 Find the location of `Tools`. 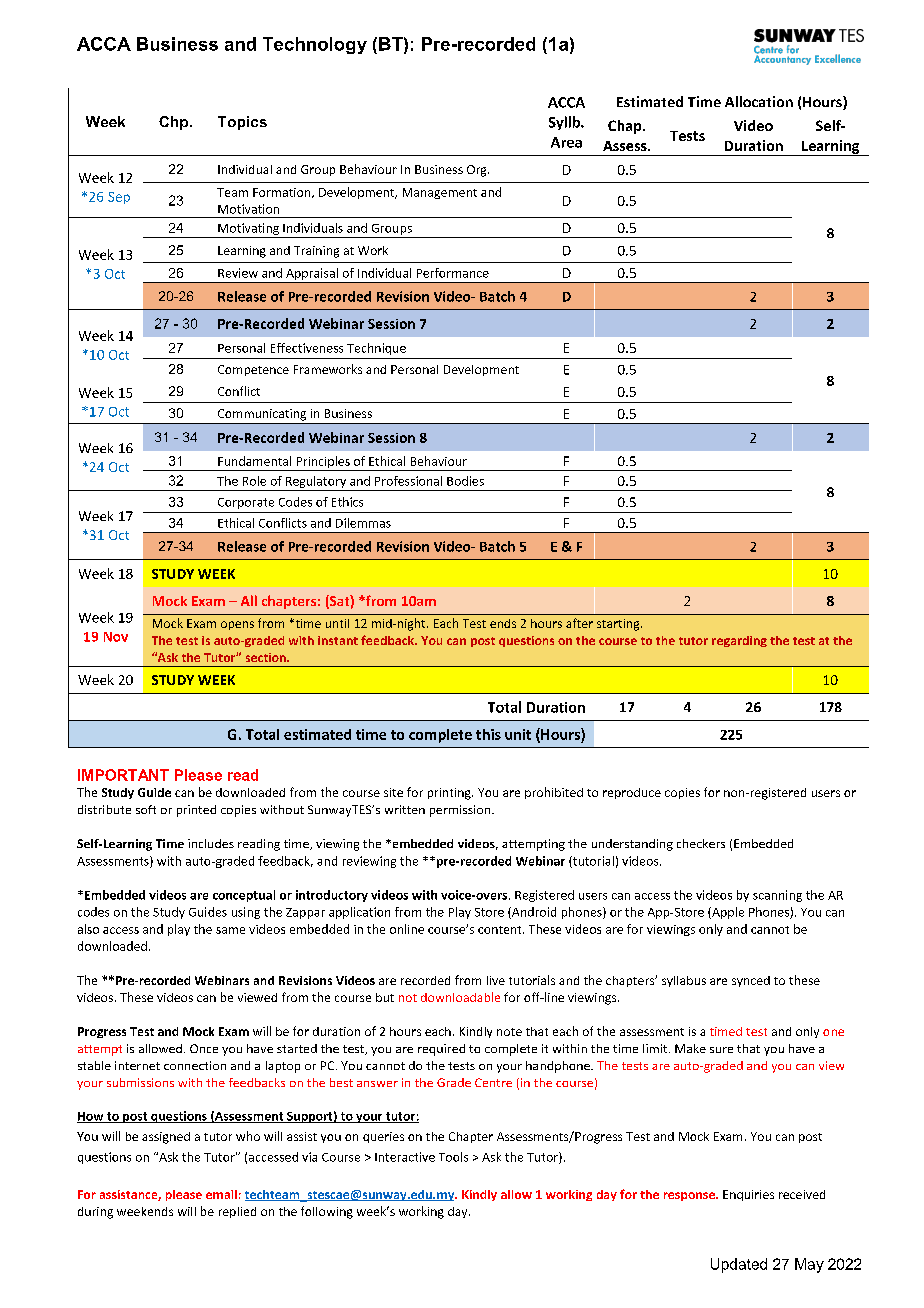

Tools is located at coordinates (453, 1157).
